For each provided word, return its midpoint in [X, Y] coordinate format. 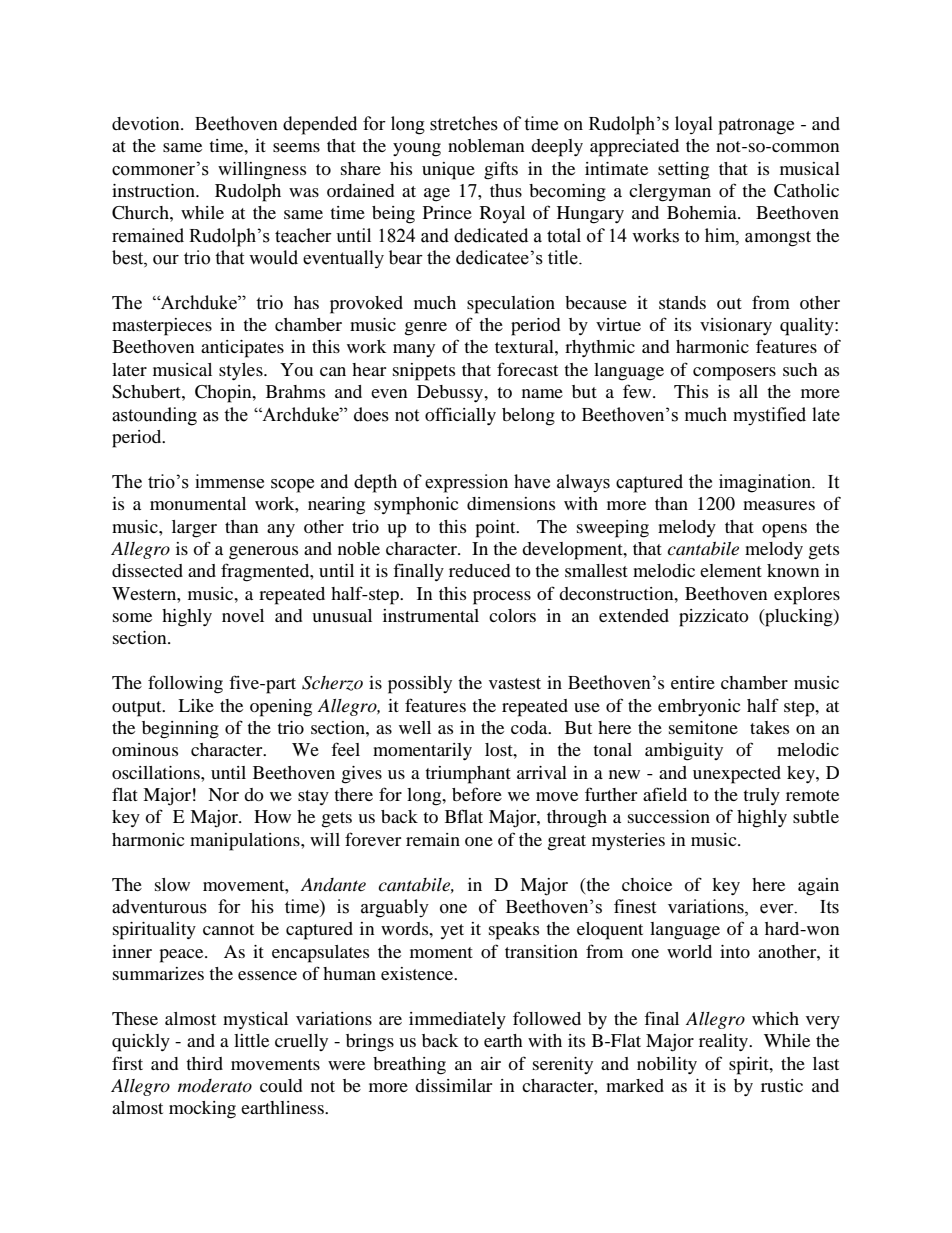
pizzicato [714, 618]
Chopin [224, 394]
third [204, 1063]
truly [761, 796]
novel [243, 615]
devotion [147, 123]
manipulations [246, 842]
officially [460, 416]
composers [734, 374]
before [477, 794]
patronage [756, 126]
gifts [501, 170]
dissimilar [453, 1085]
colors [512, 615]
